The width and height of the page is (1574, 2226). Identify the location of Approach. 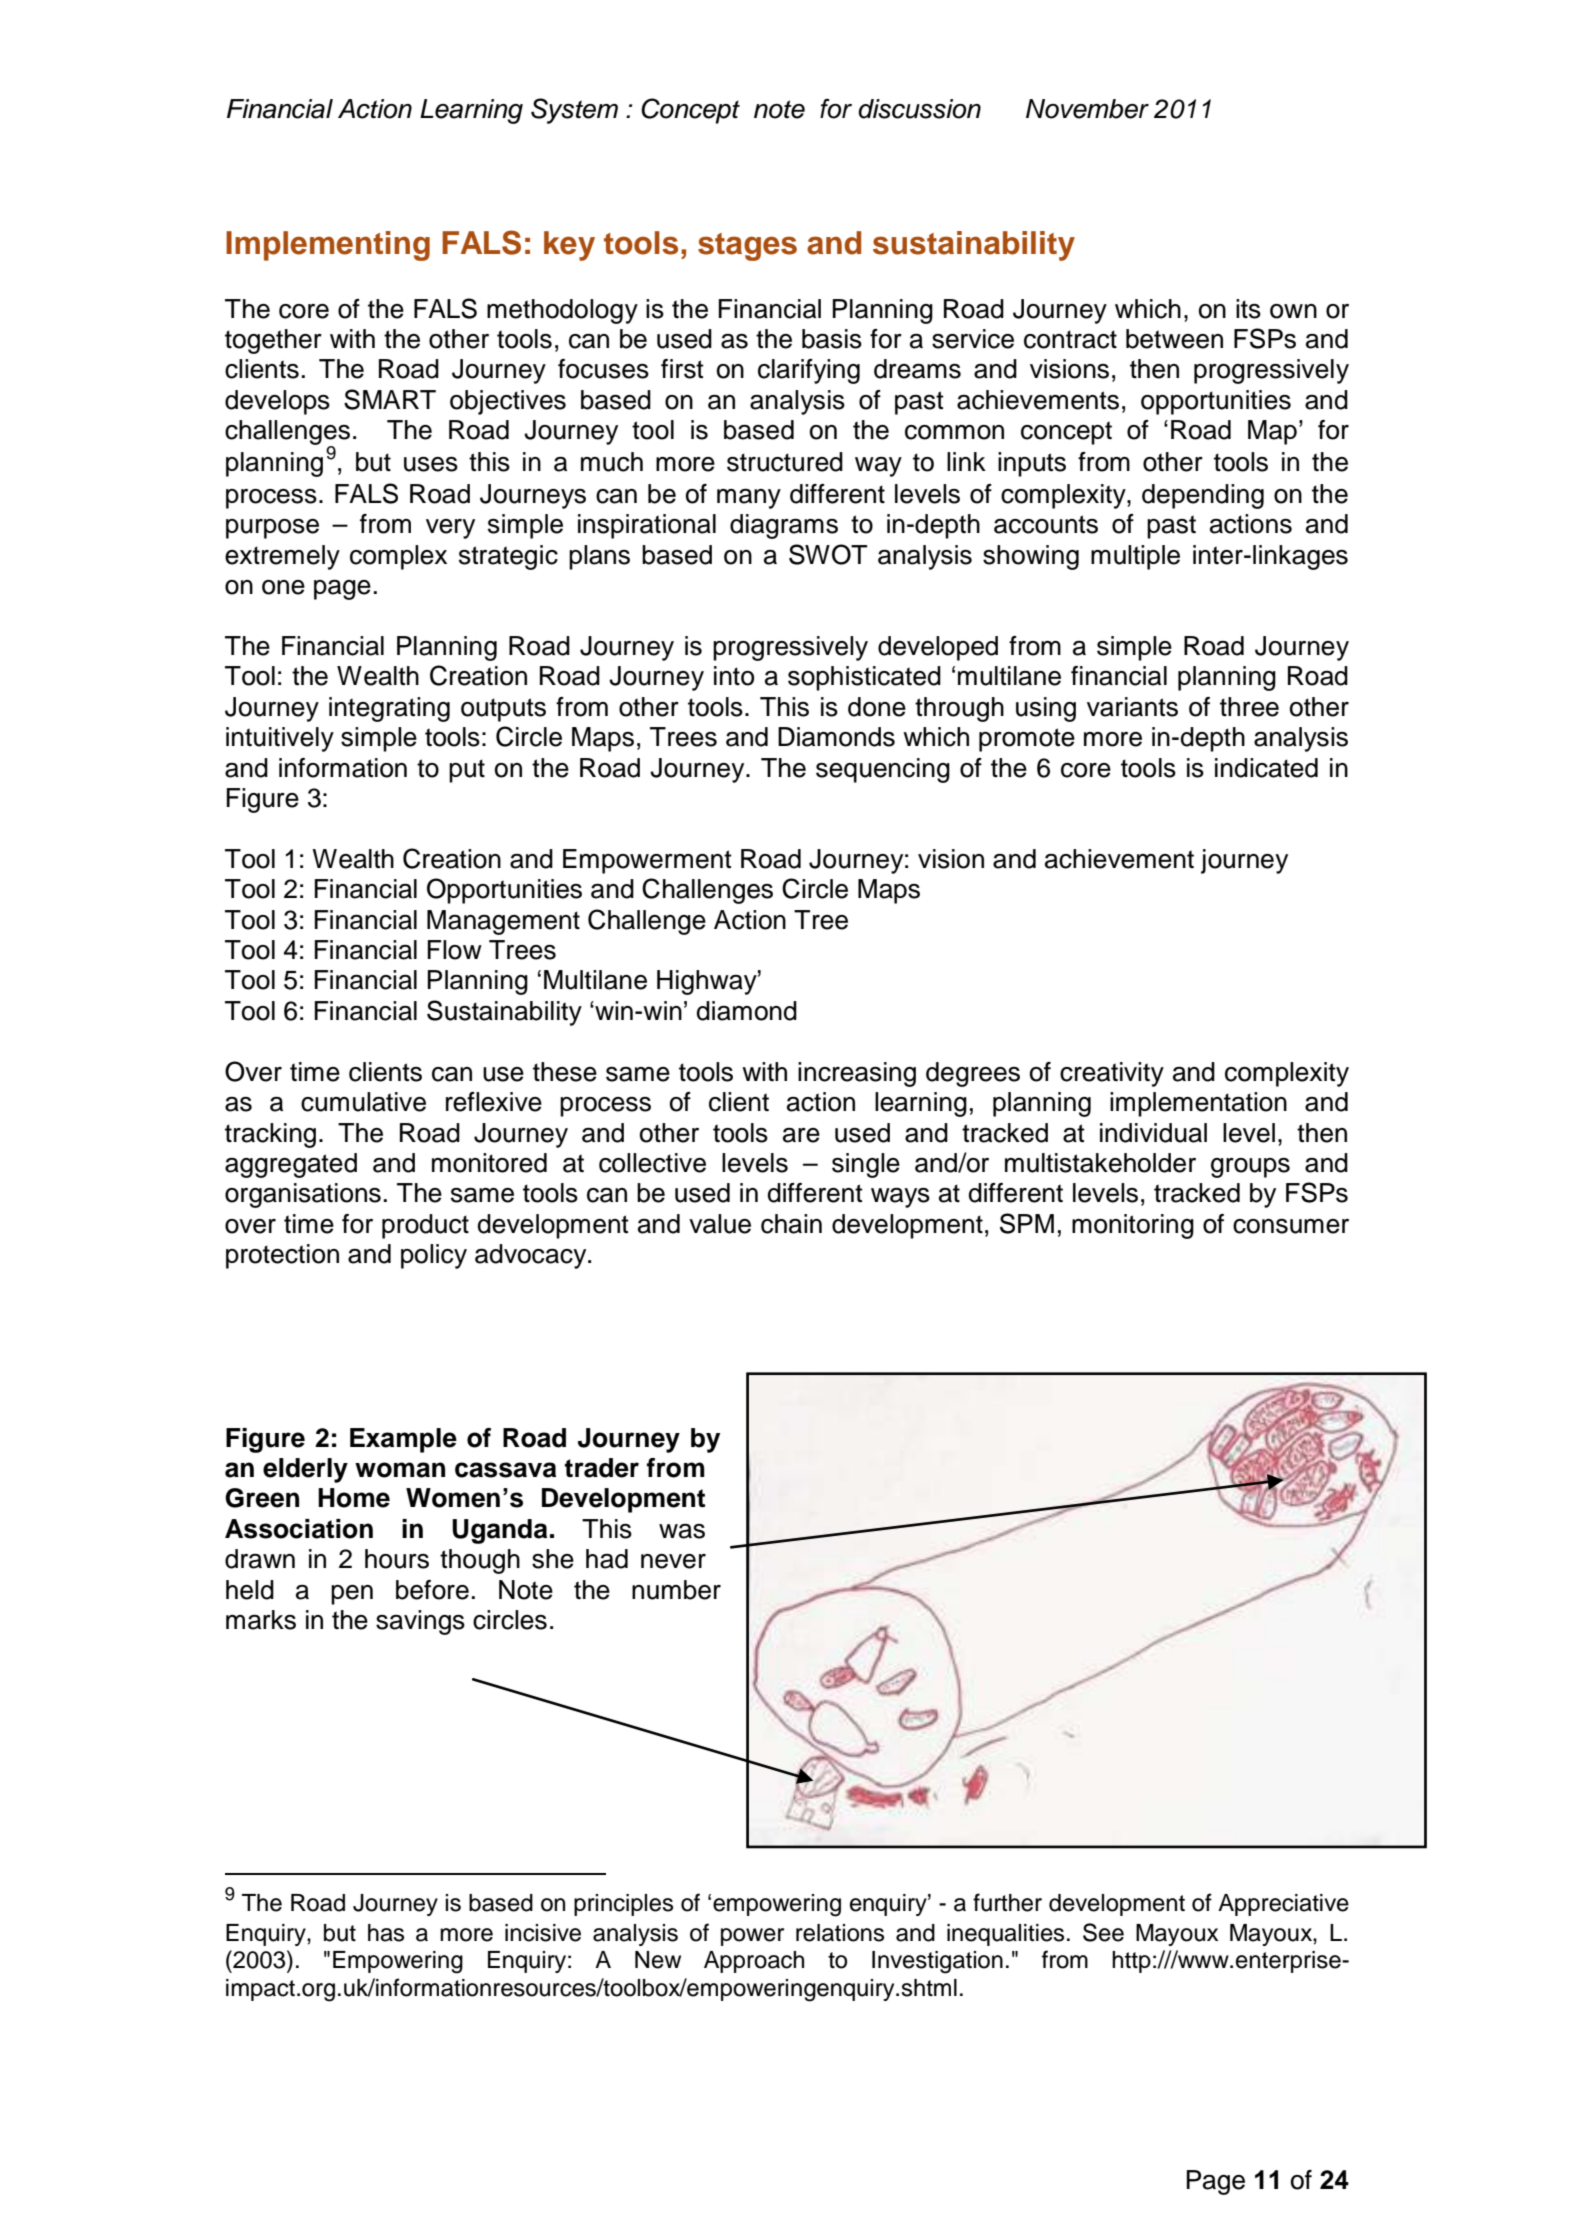
(754, 1962).
